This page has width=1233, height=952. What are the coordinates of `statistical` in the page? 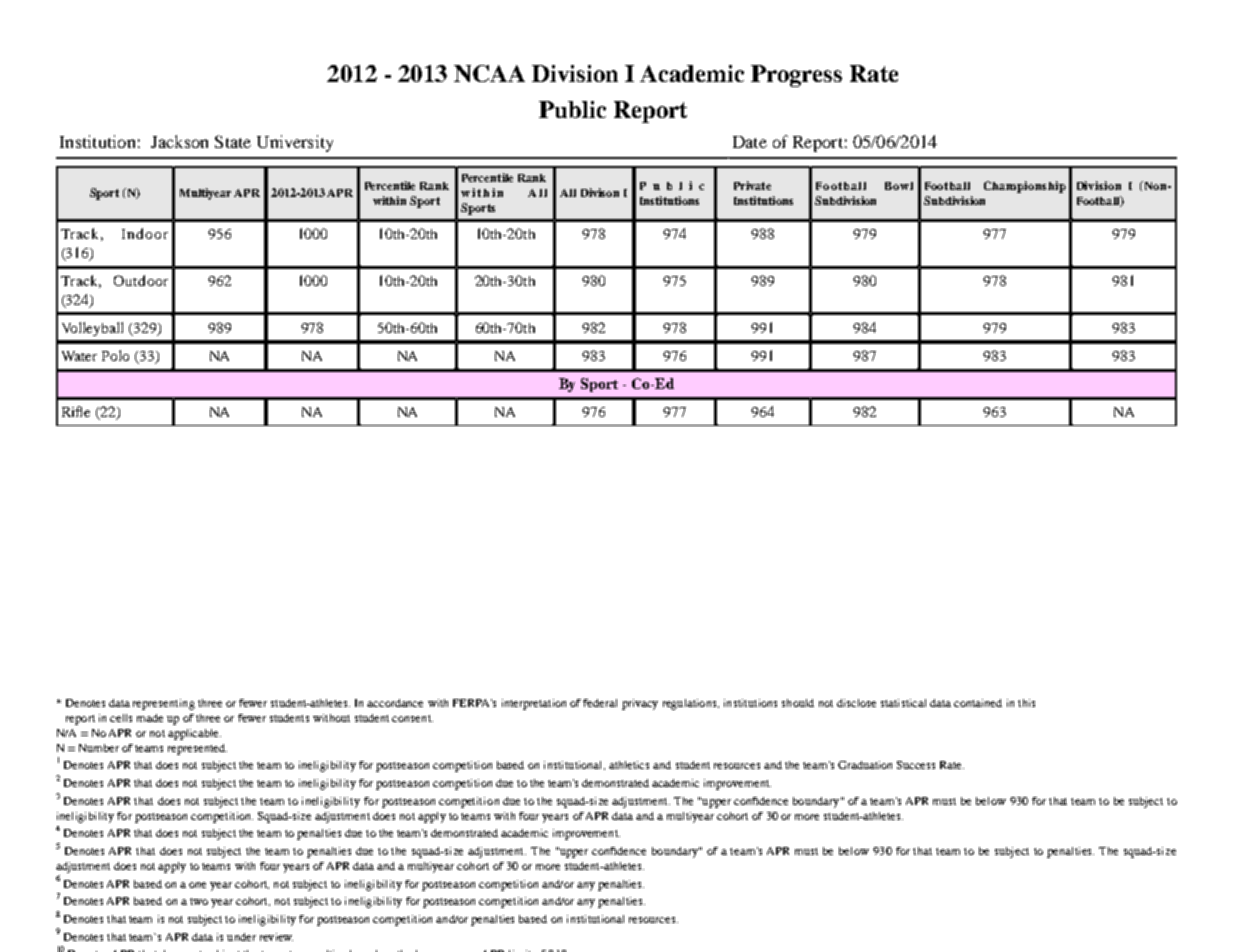 It's located at (903, 703).
